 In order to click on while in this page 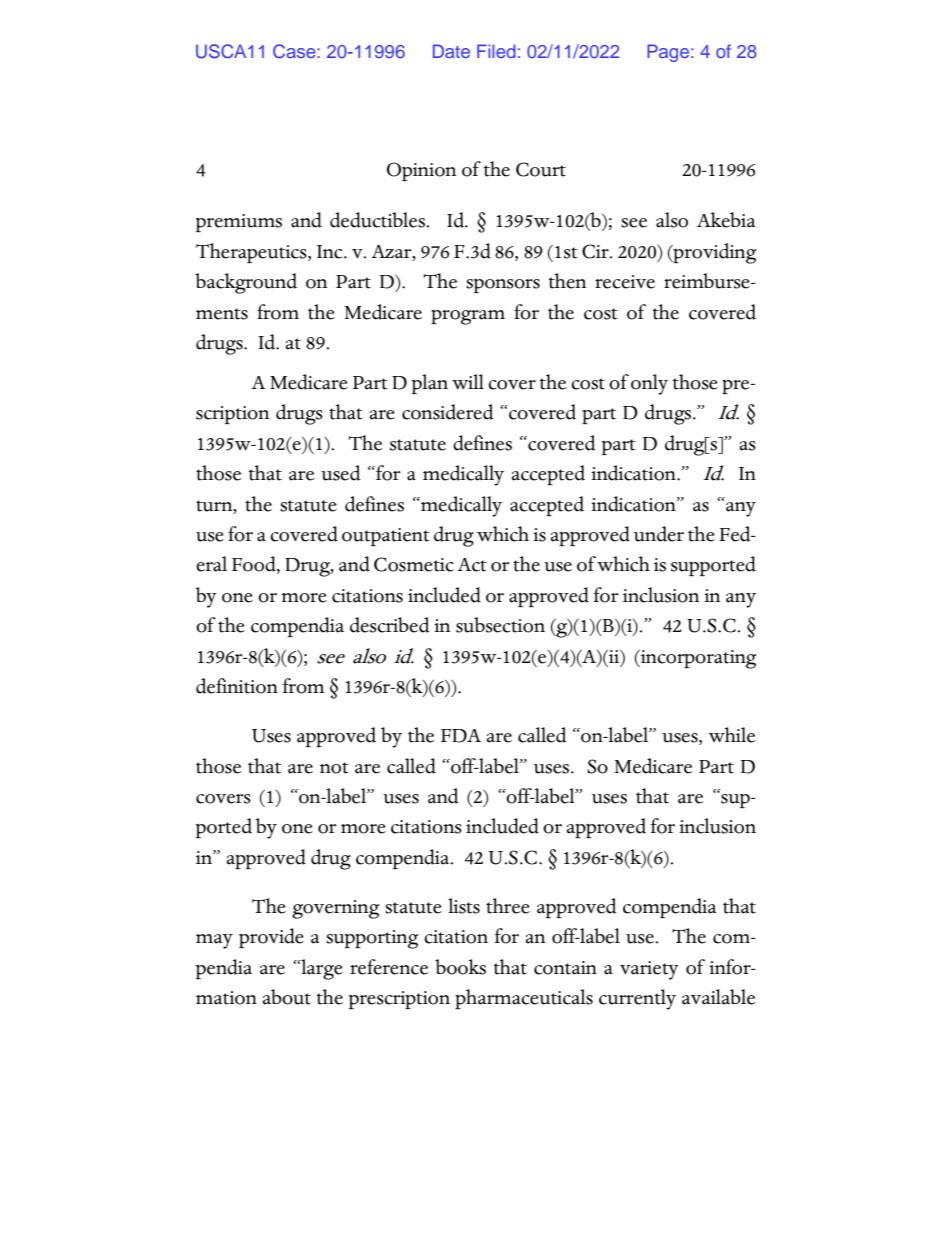, I will do `click(732, 735)`.
